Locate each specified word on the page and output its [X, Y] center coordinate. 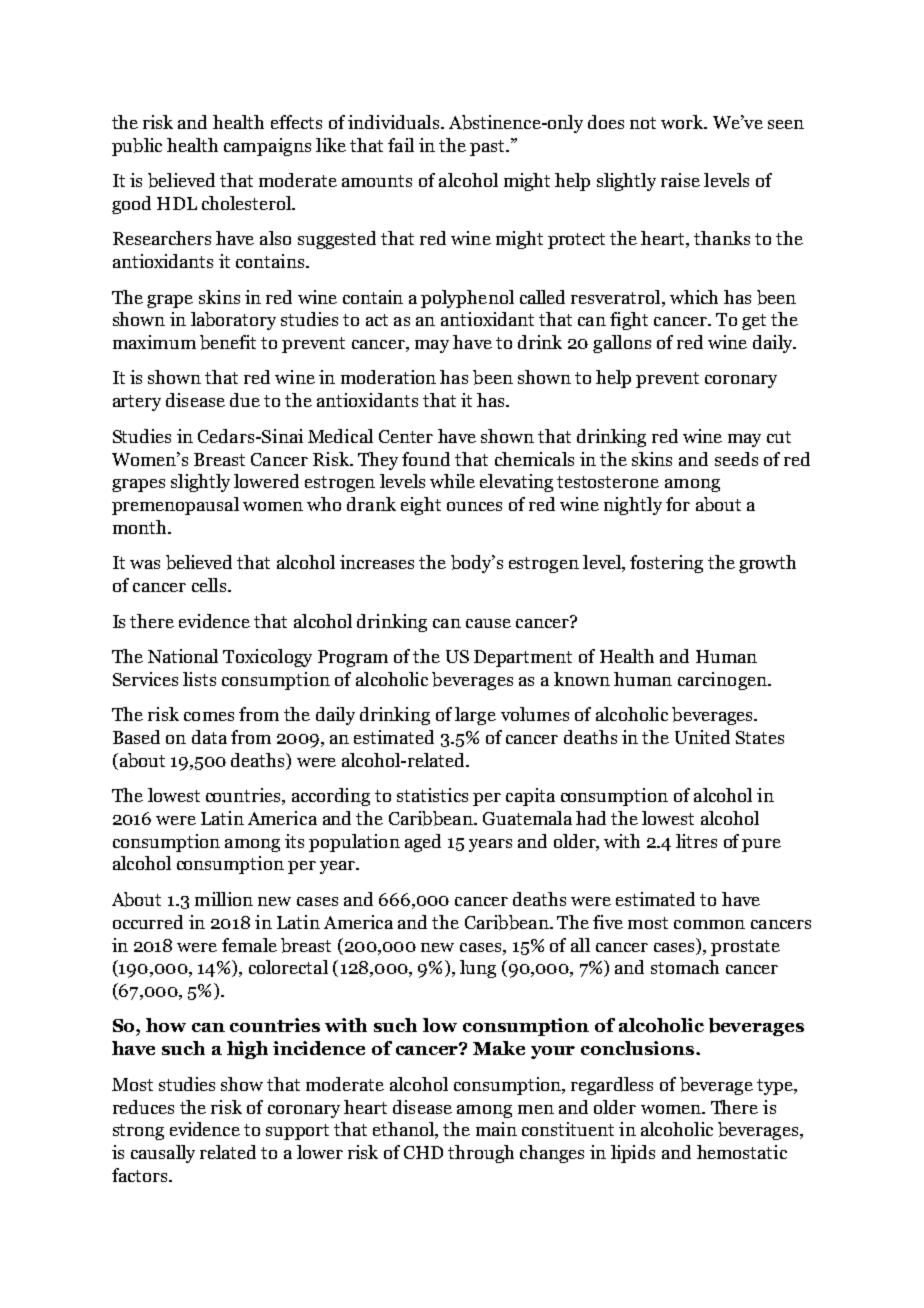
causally [163, 1154]
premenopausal [175, 506]
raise [680, 180]
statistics [432, 795]
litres [696, 841]
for [678, 504]
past [488, 148]
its [294, 841]
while [452, 481]
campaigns [267, 147]
